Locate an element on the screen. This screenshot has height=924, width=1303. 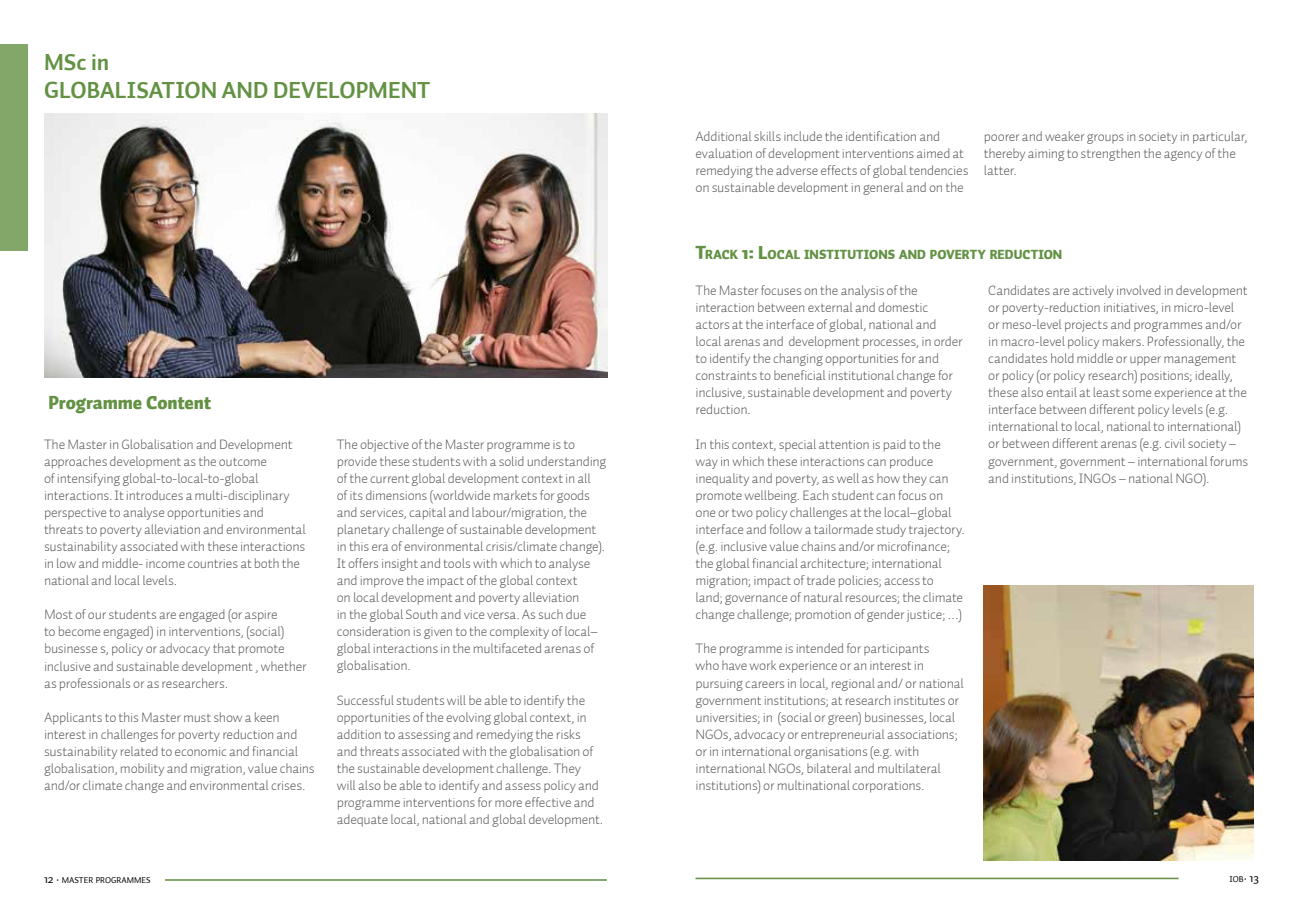
crises is located at coordinates (287, 785).
